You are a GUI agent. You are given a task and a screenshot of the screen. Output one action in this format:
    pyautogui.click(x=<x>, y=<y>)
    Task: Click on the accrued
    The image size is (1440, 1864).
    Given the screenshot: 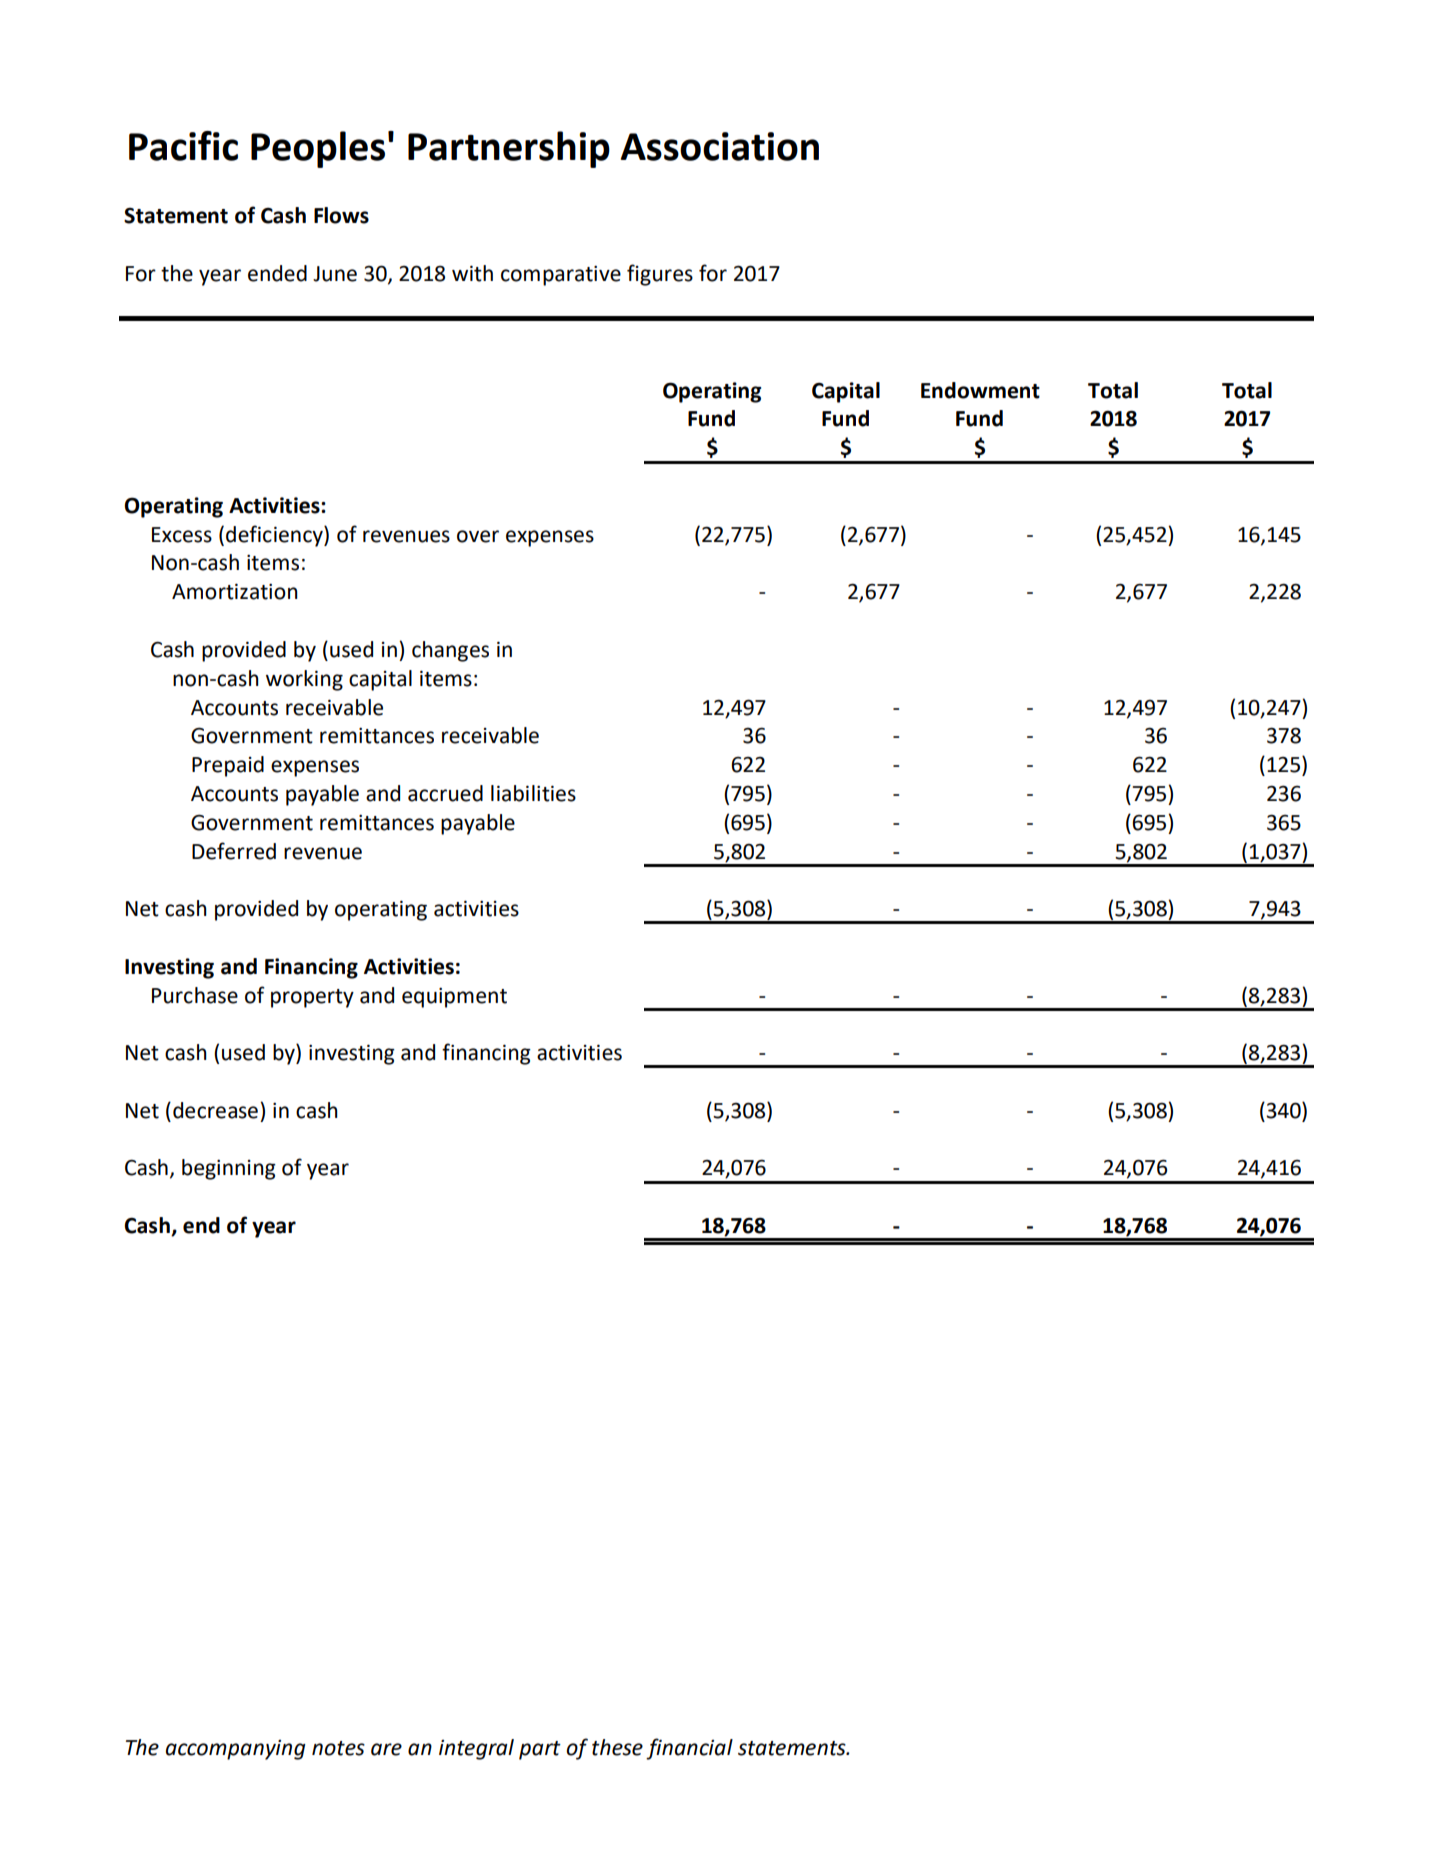 What is the action you would take?
    pyautogui.click(x=445, y=793)
